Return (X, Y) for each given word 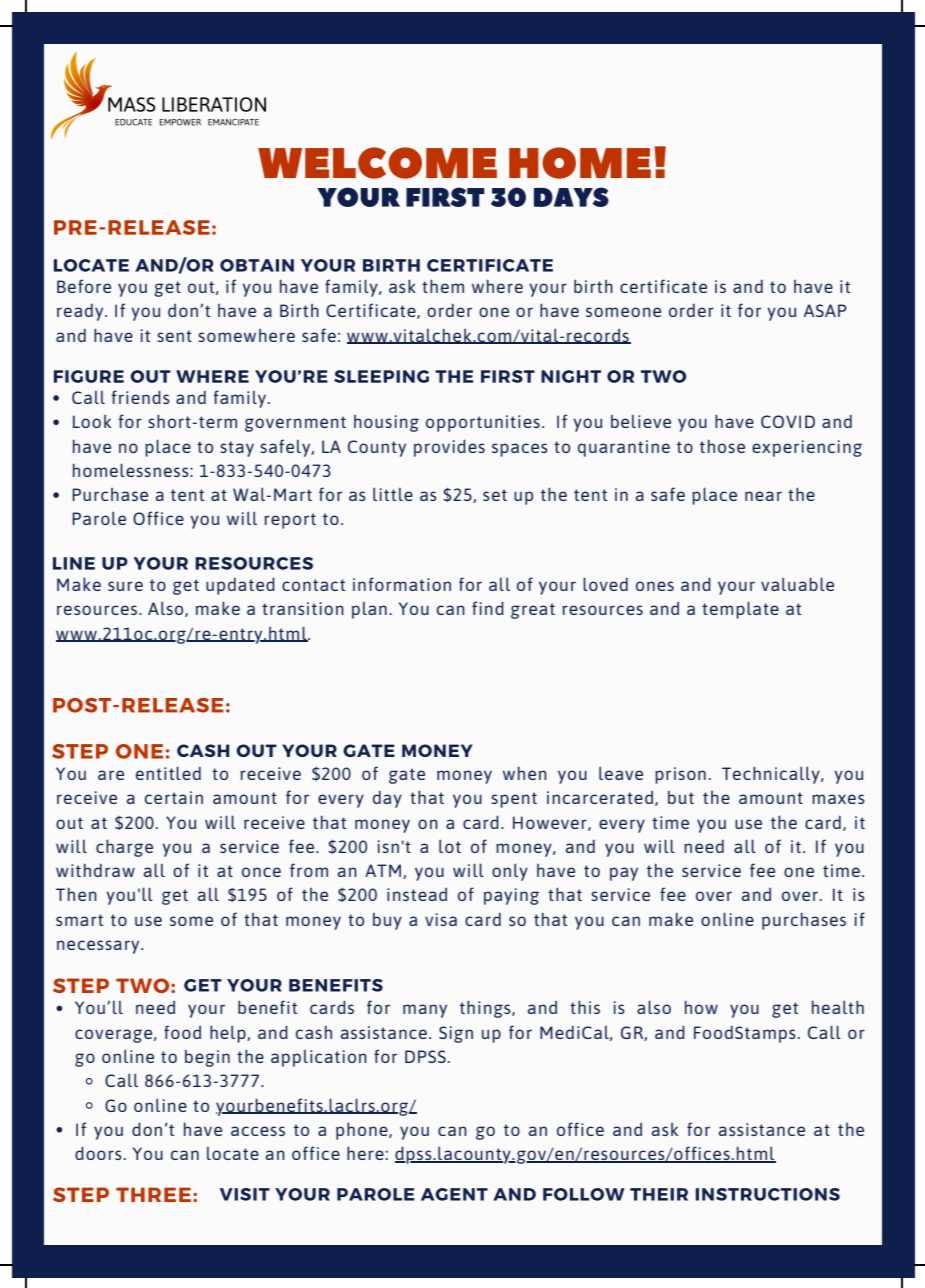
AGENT (454, 1194)
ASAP (825, 310)
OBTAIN (257, 265)
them (443, 286)
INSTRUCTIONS (768, 1194)
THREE (153, 1194)
